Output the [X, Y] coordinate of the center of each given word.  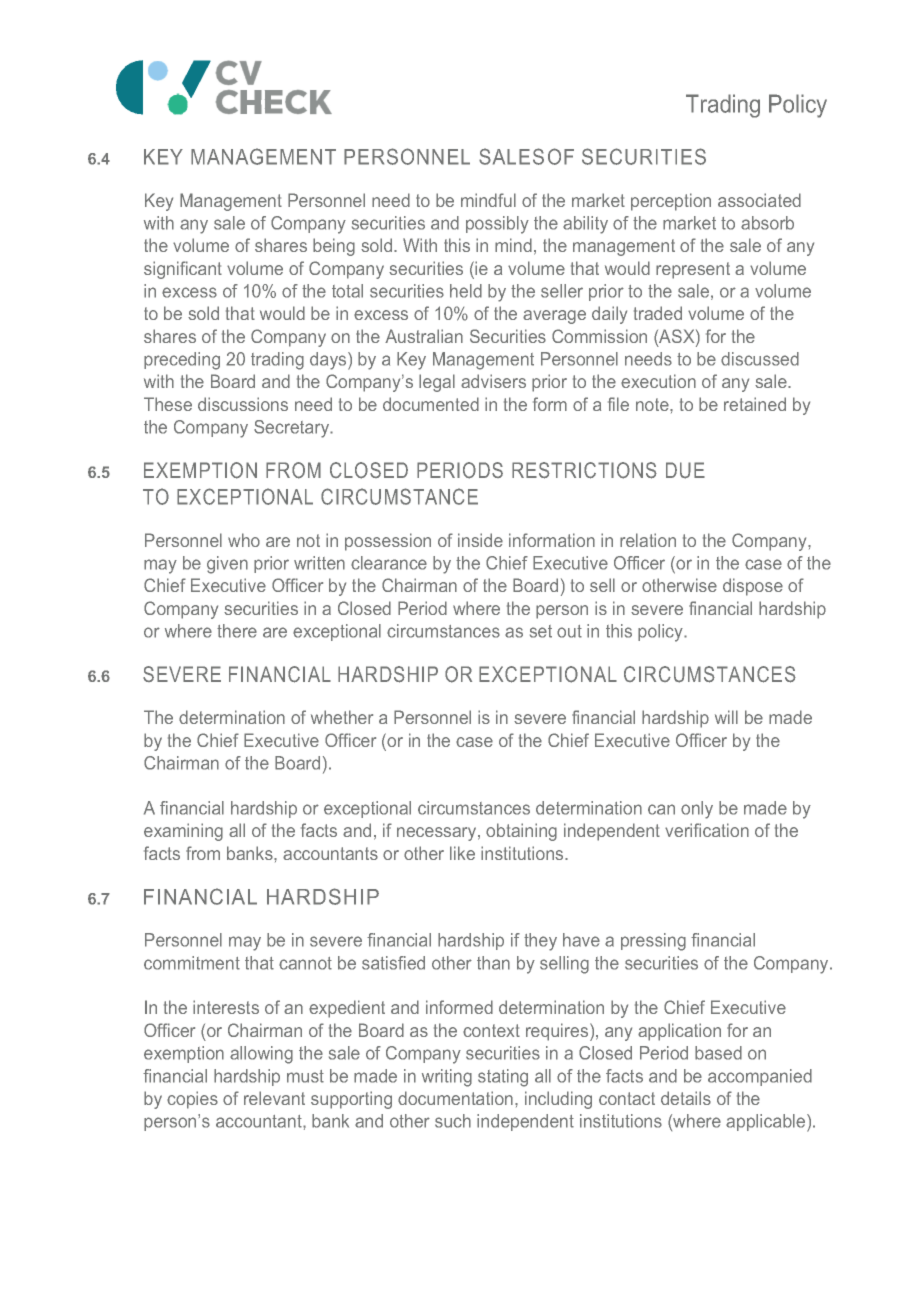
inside [480, 540]
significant [183, 270]
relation [648, 540]
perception [671, 202]
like [462, 853]
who [244, 540]
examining [183, 832]
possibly [497, 225]
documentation [455, 1098]
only [697, 810]
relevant [274, 1098]
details [686, 1098]
